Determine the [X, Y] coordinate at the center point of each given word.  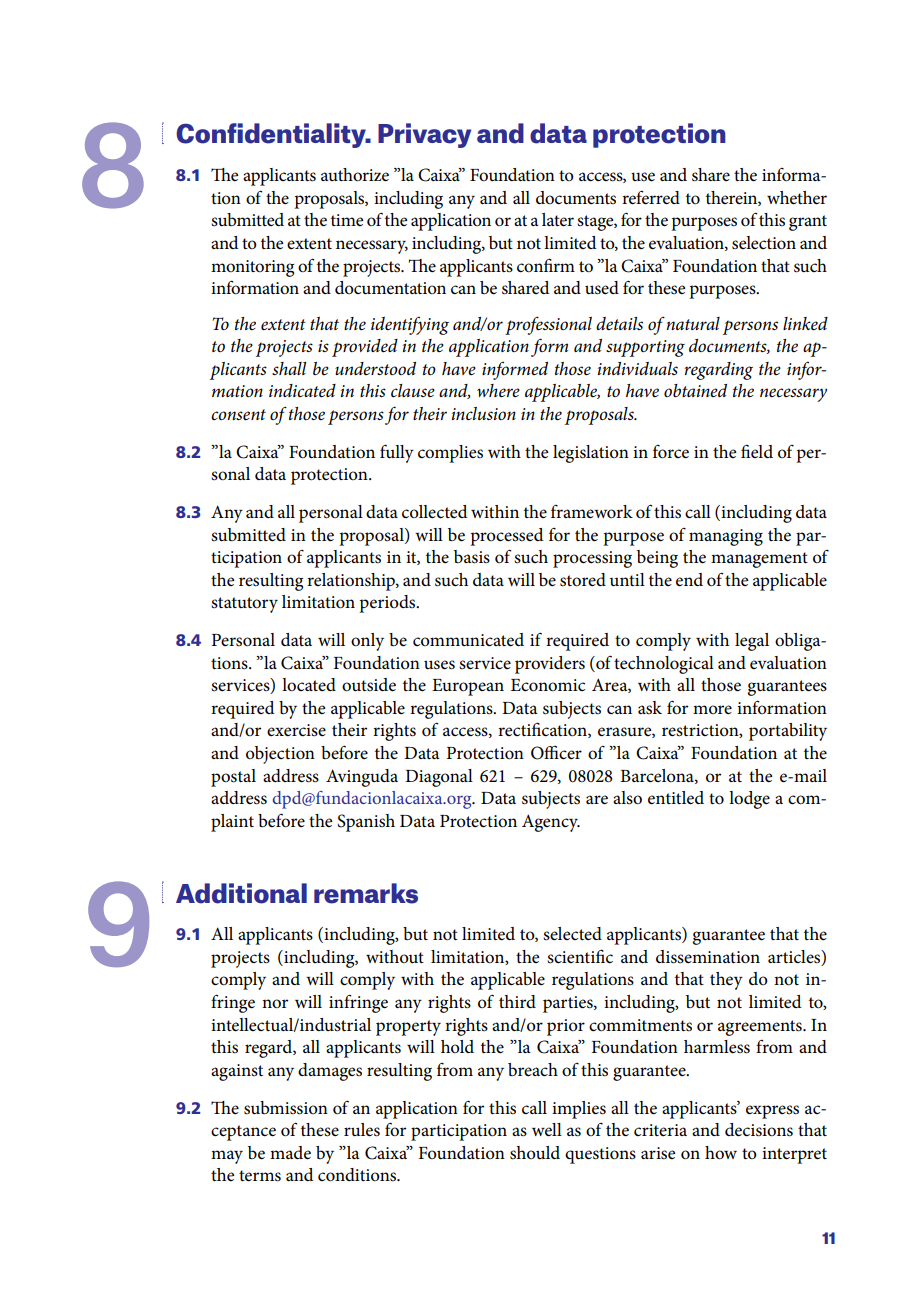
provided [365, 348]
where [498, 391]
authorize [355, 175]
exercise [296, 730]
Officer [556, 752]
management [759, 560]
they [726, 981]
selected [572, 934]
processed [507, 537]
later [558, 220]
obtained [695, 390]
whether [797, 198]
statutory [244, 605]
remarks [366, 893]
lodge [749, 800]
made [290, 1153]
